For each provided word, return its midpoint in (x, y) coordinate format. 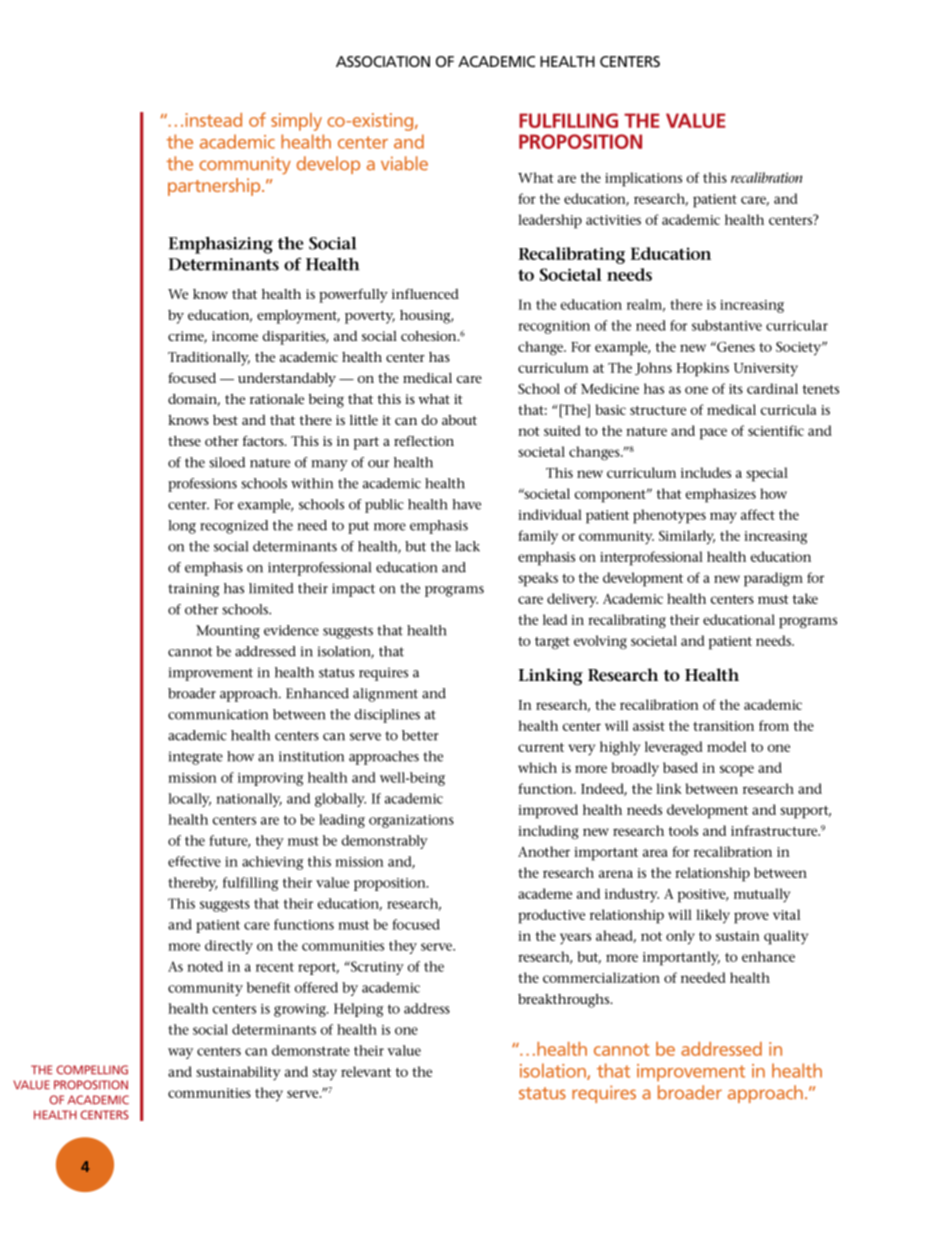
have (466, 504)
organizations (411, 821)
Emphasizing (221, 245)
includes (706, 472)
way (180, 1053)
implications (643, 179)
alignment (385, 695)
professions (202, 485)
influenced (425, 293)
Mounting (228, 632)
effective (194, 861)
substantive (727, 325)
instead (213, 120)
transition (723, 726)
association (383, 61)
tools (683, 830)
